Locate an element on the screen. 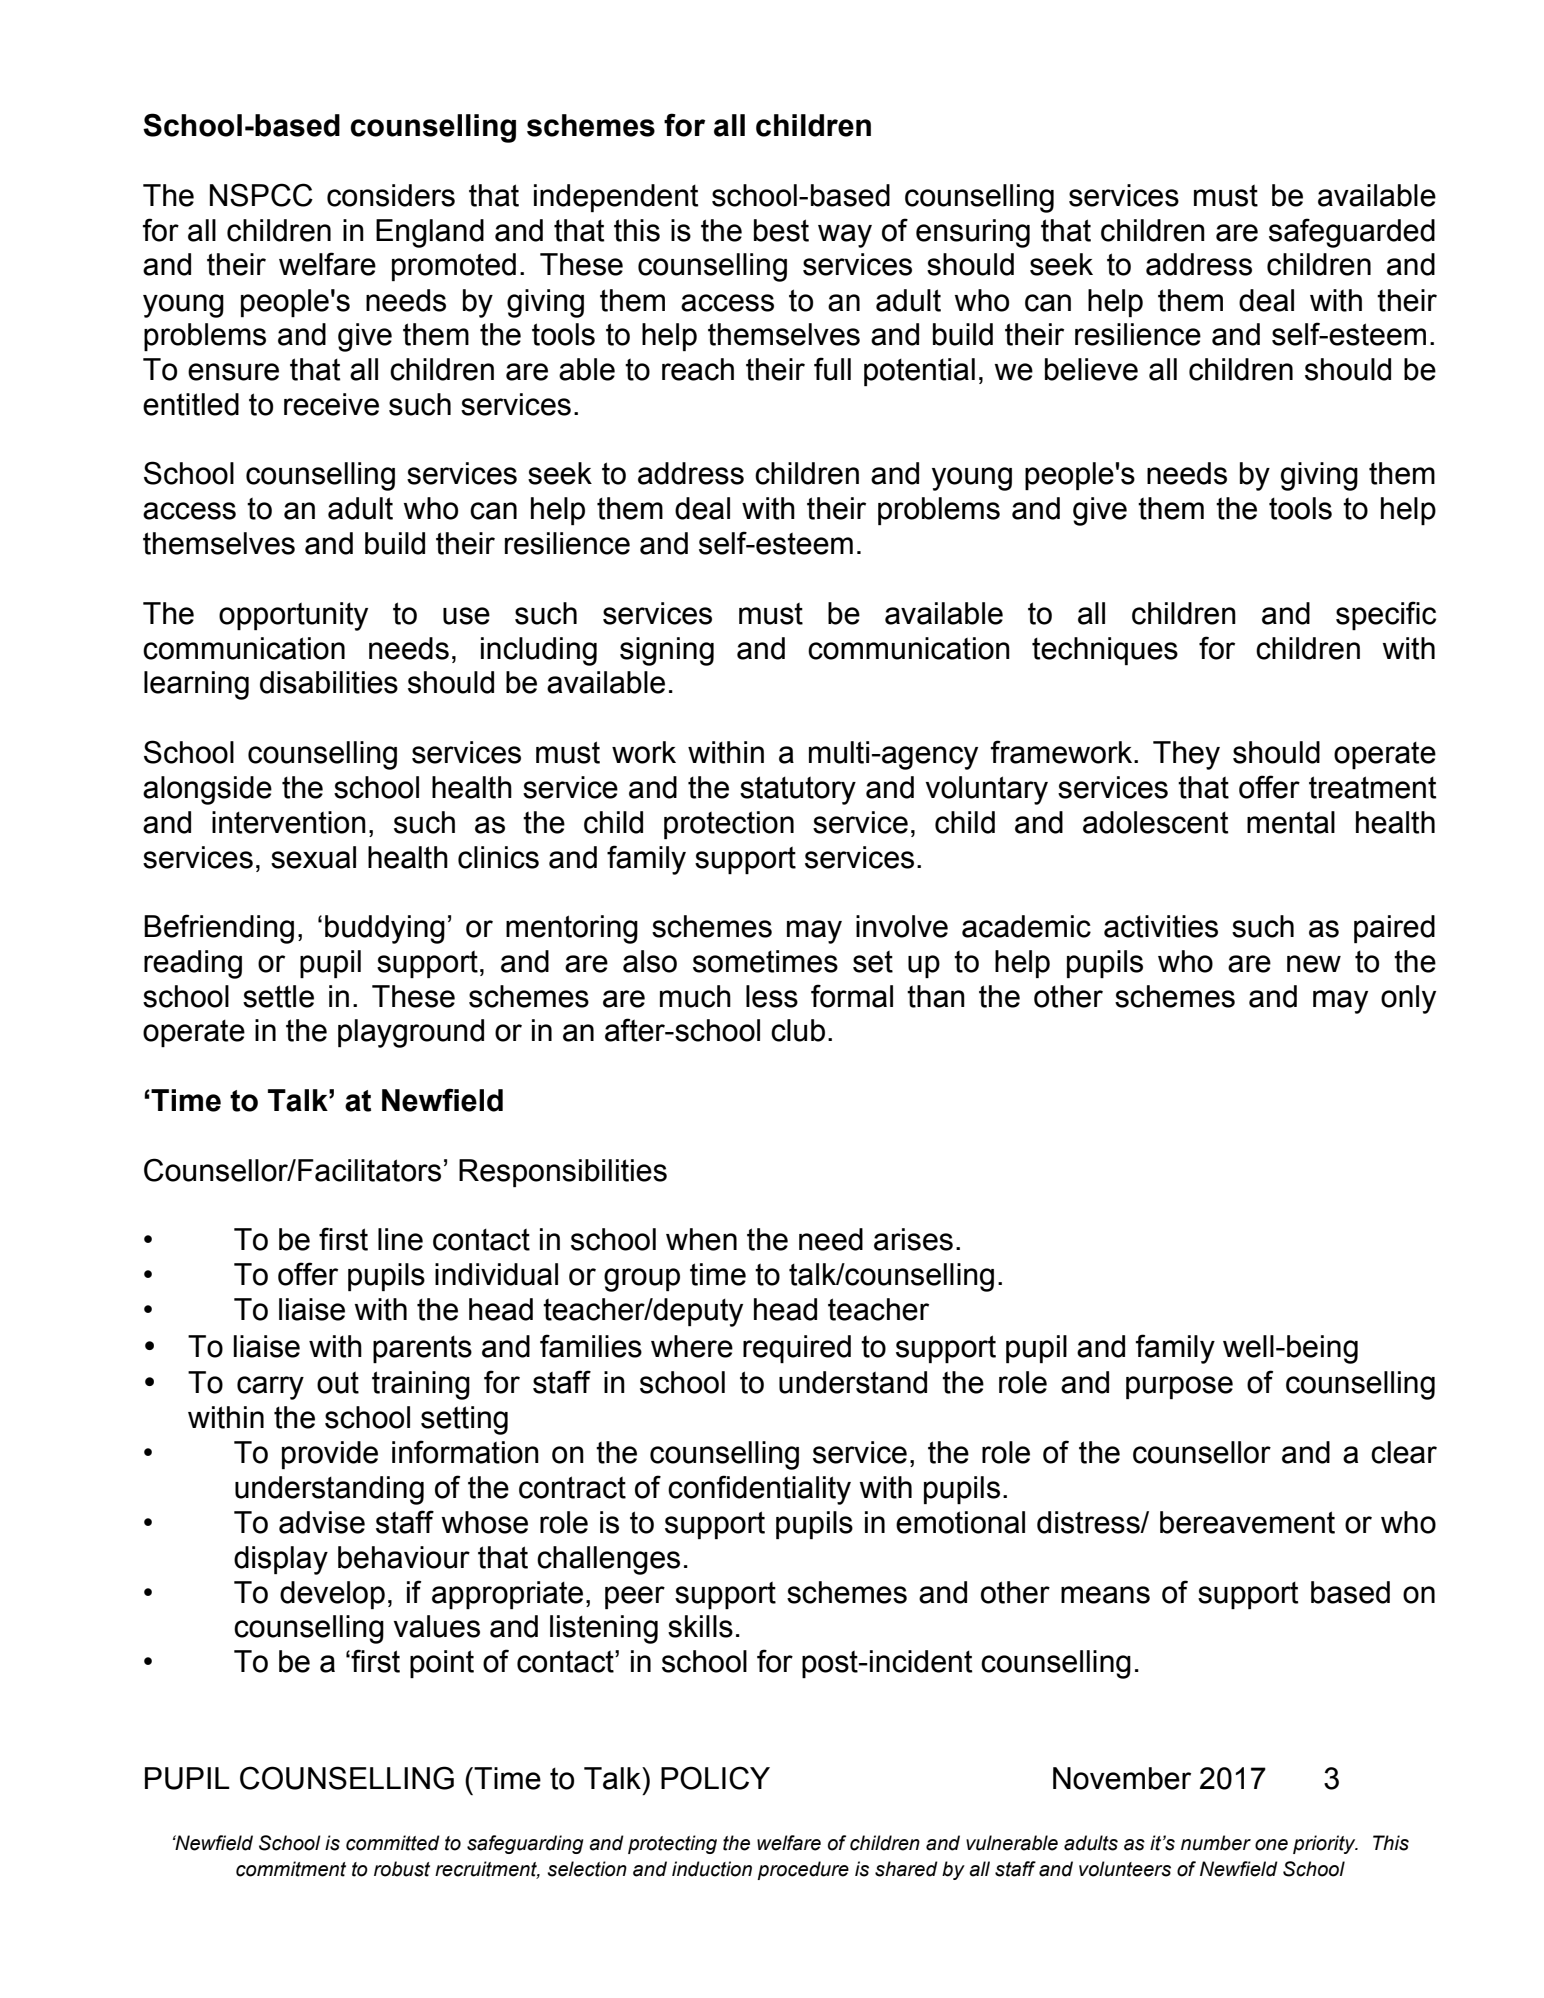  provide is located at coordinates (330, 1455).
